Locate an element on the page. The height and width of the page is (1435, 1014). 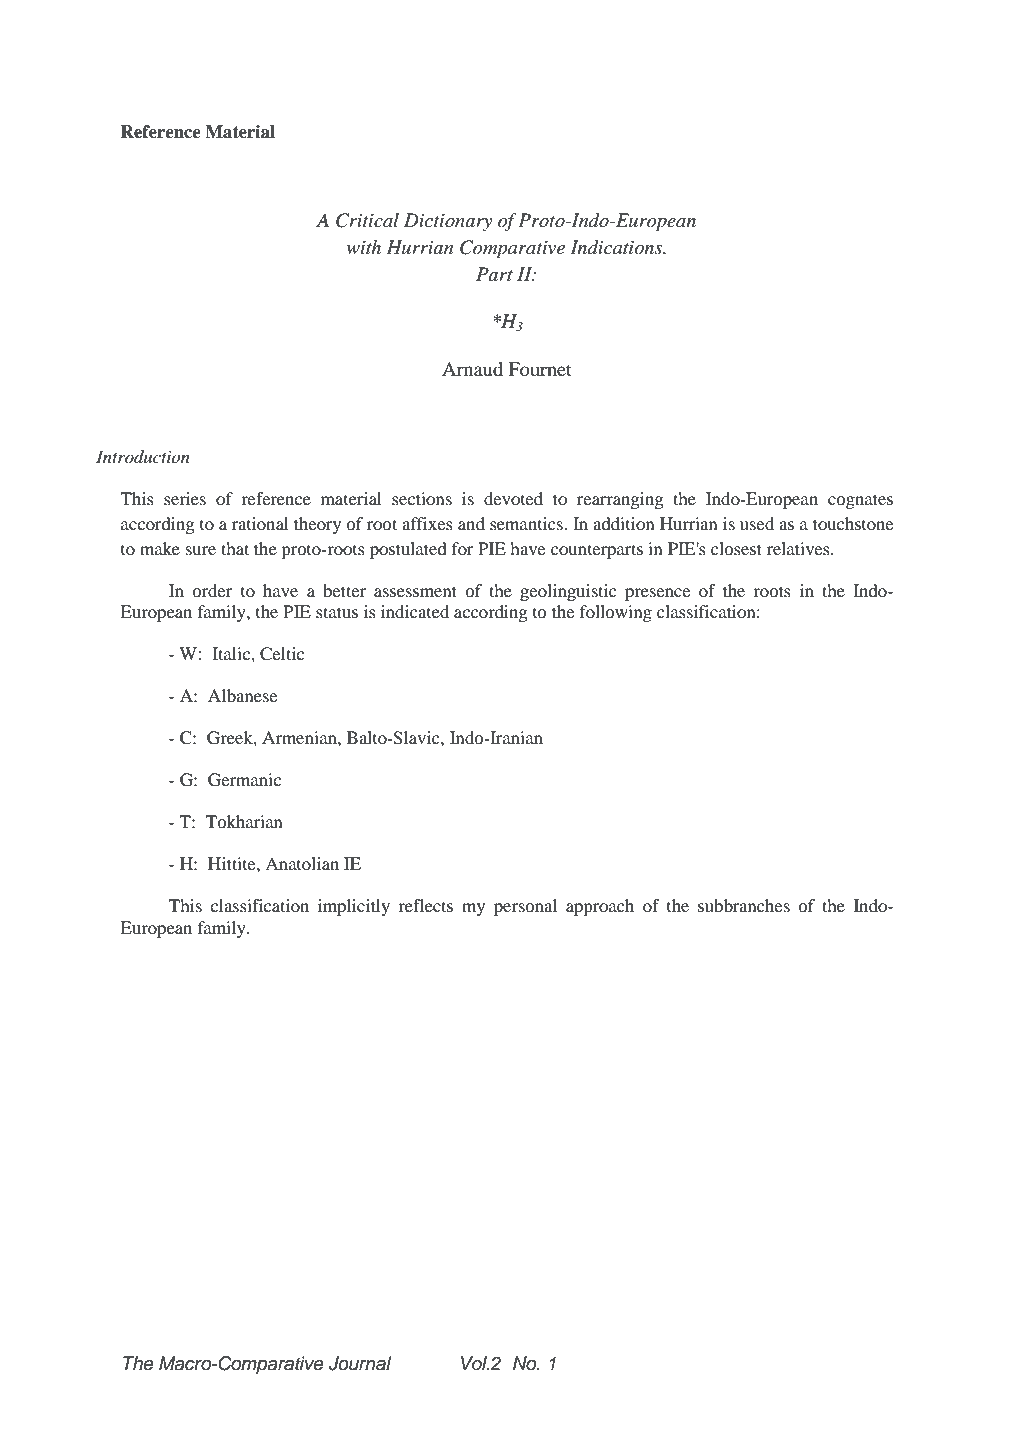
Dictionary is located at coordinates (448, 222).
